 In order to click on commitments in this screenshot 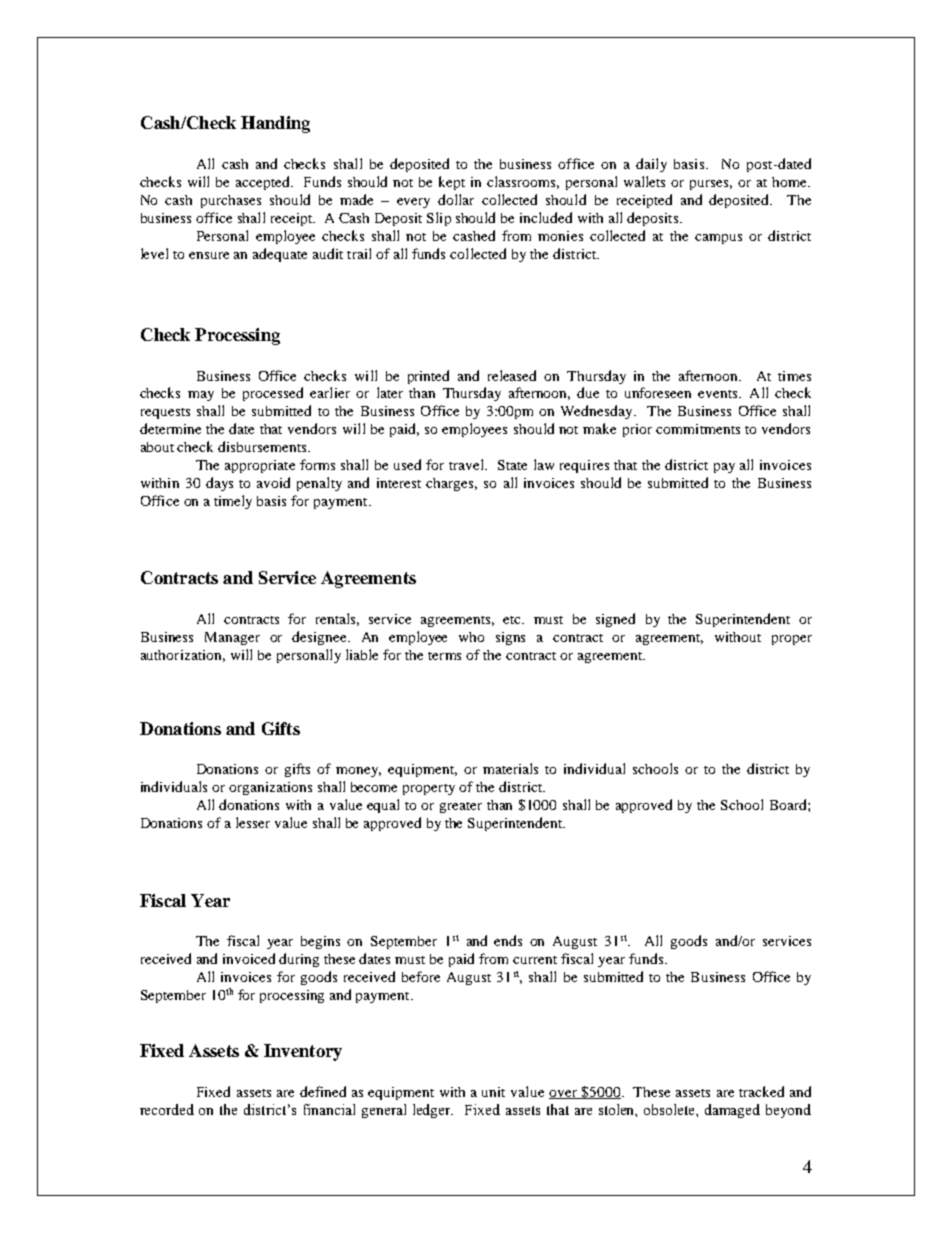, I will do `click(698, 429)`.
